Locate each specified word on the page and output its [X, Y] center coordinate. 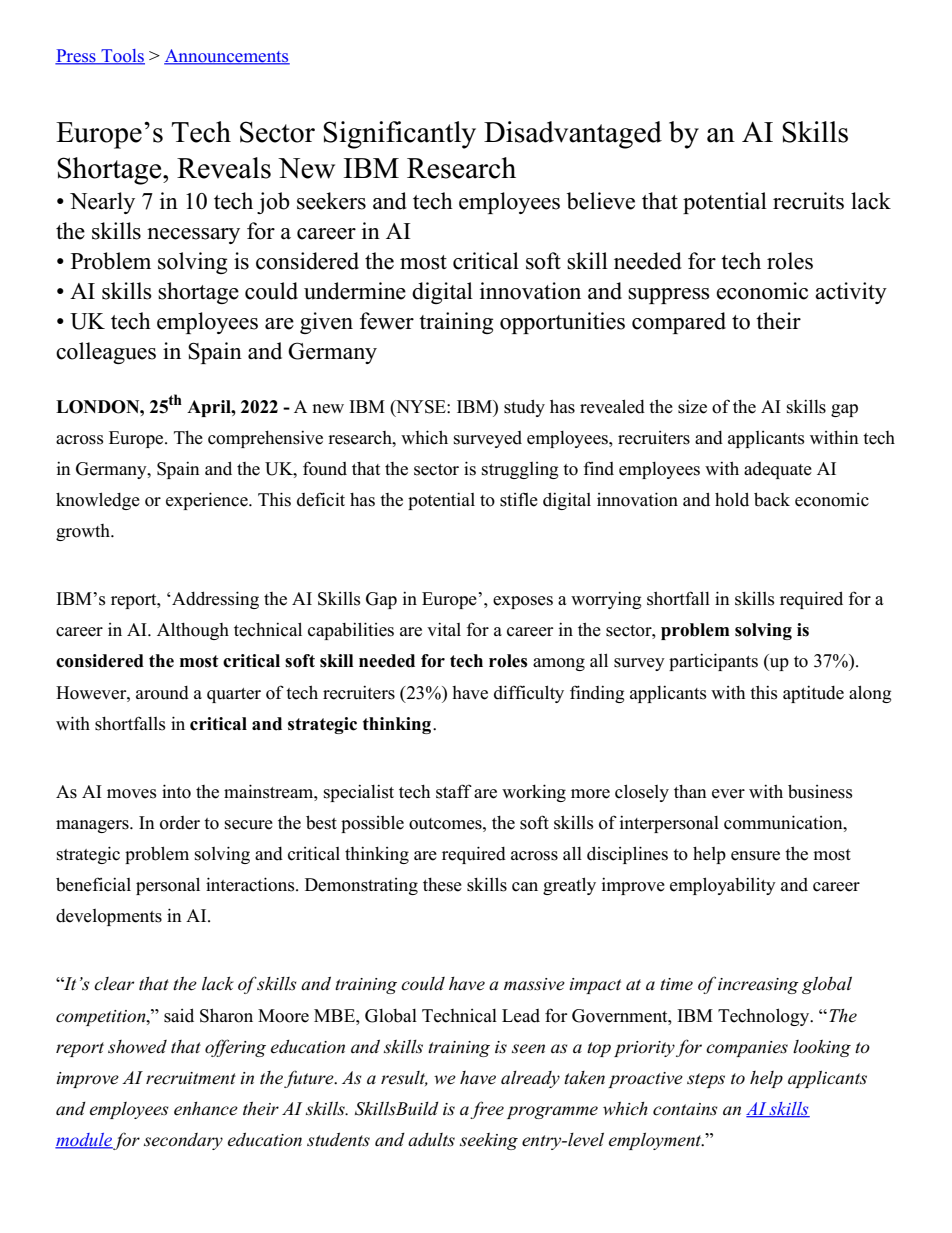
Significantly [399, 135]
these [442, 885]
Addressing [214, 600]
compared [679, 323]
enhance [206, 1109]
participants [713, 662]
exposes [523, 602]
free [487, 1110]
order [180, 823]
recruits [808, 201]
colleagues [106, 353]
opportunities [562, 323]
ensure [755, 856]
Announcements [227, 57]
